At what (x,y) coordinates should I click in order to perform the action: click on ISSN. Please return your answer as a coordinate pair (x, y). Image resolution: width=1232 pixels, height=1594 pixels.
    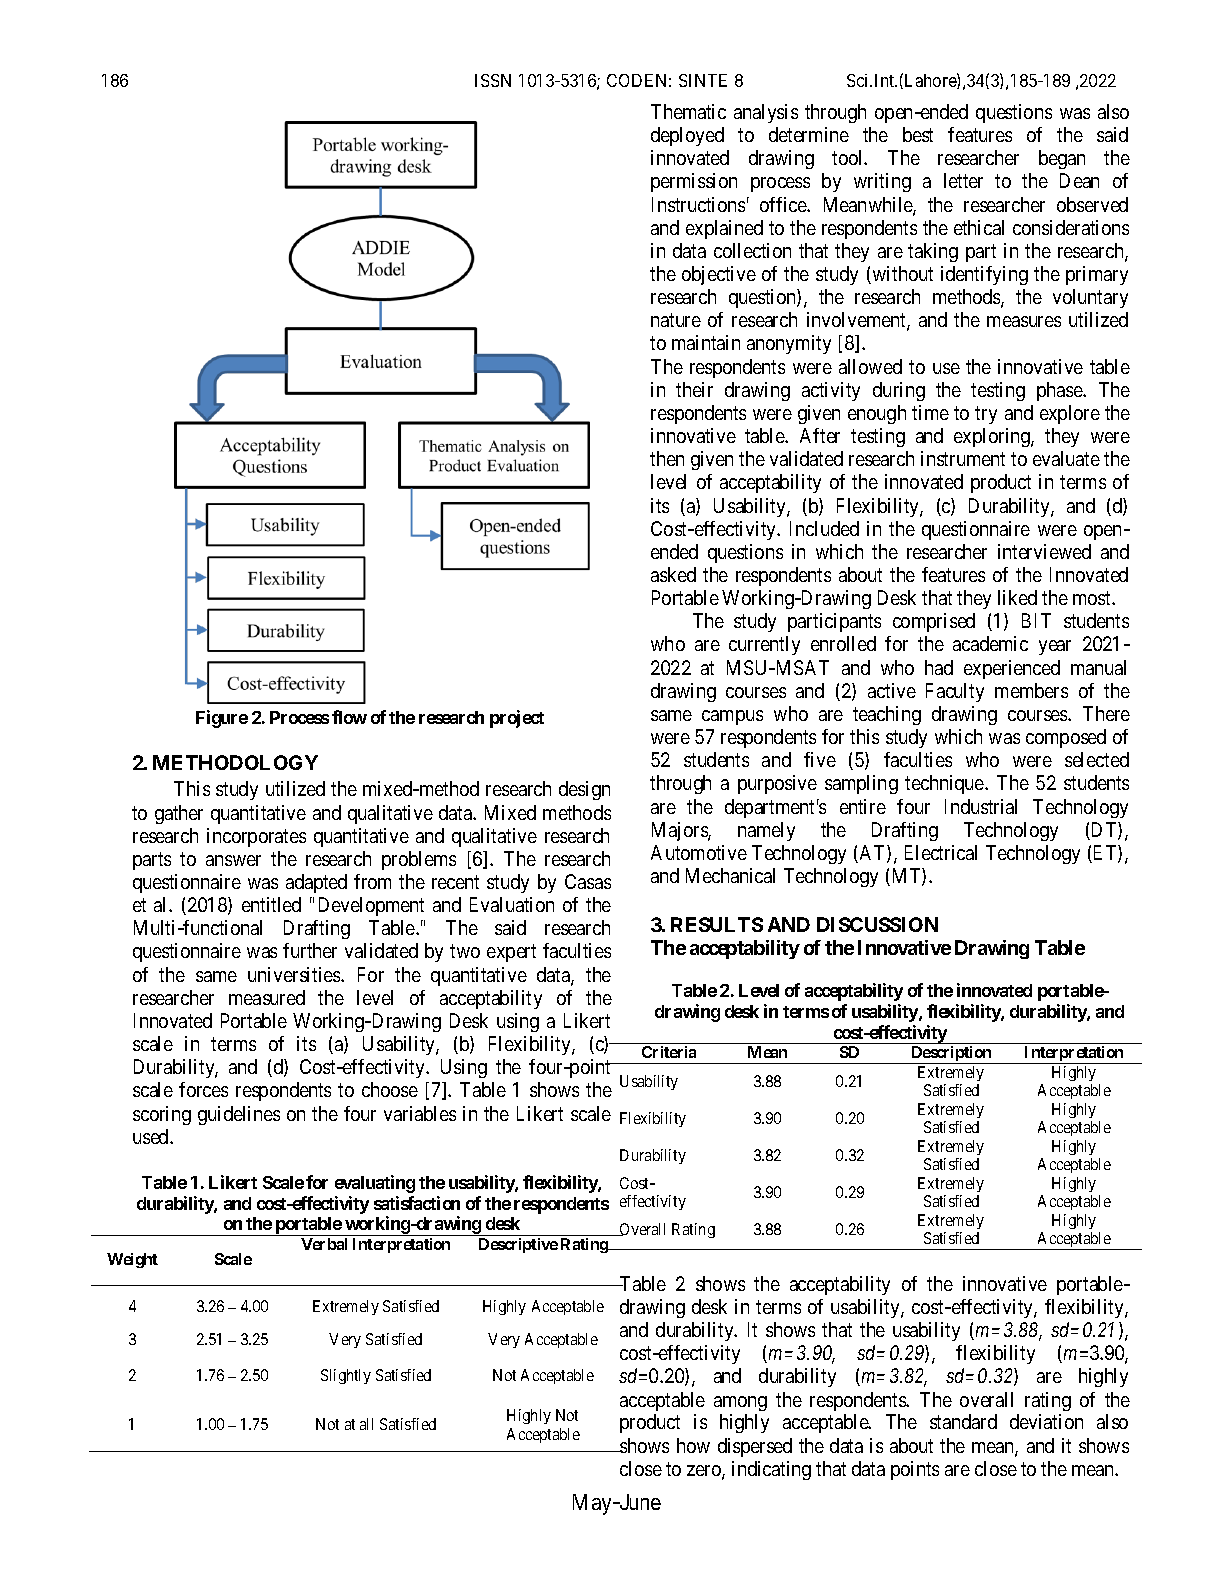
    Looking at the image, I should click on (493, 80).
